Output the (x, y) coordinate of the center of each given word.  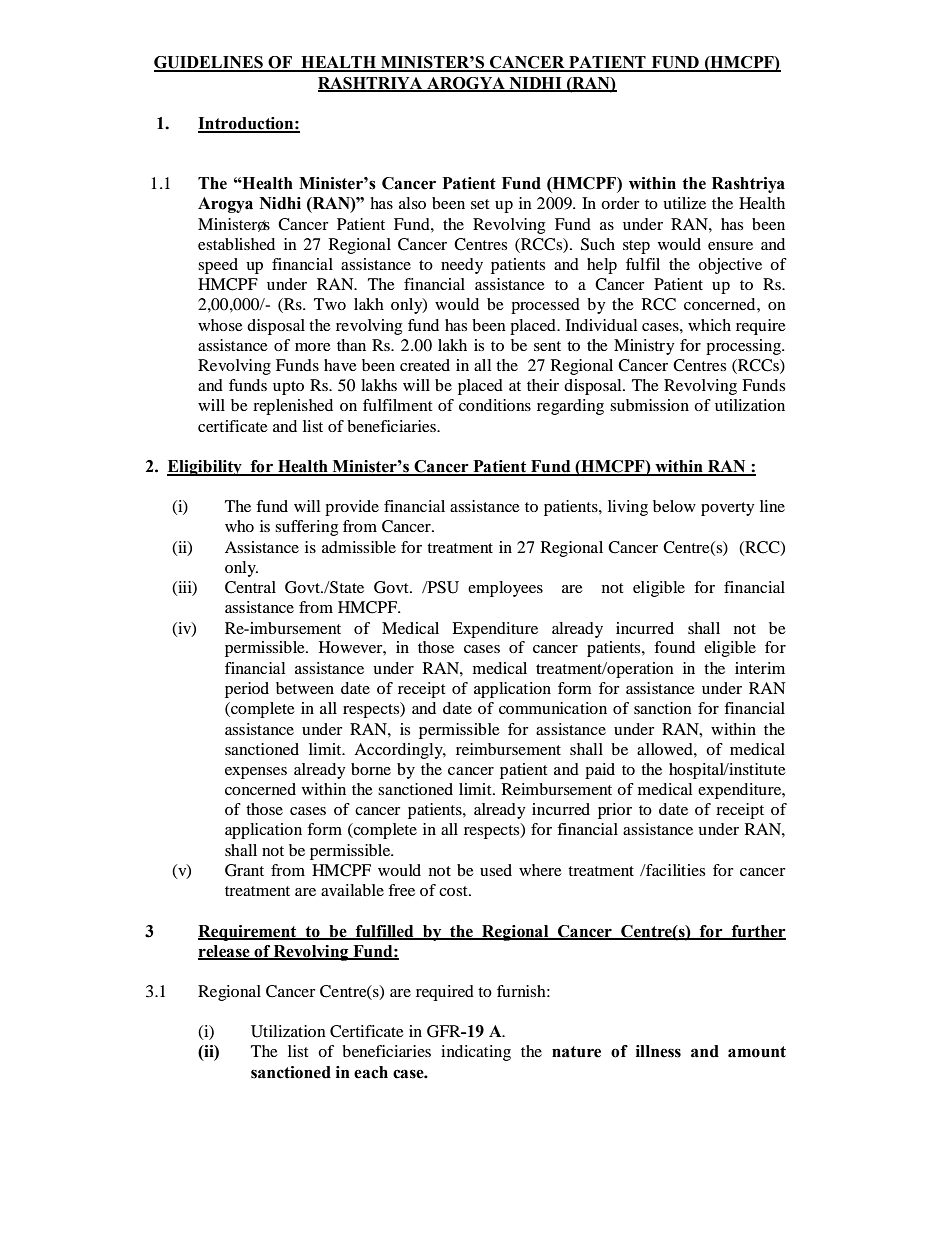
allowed (666, 749)
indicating (476, 1053)
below (674, 506)
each (371, 1072)
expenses (256, 773)
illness (658, 1051)
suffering (306, 528)
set (480, 204)
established (236, 244)
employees (505, 589)
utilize (684, 203)
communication (553, 708)
